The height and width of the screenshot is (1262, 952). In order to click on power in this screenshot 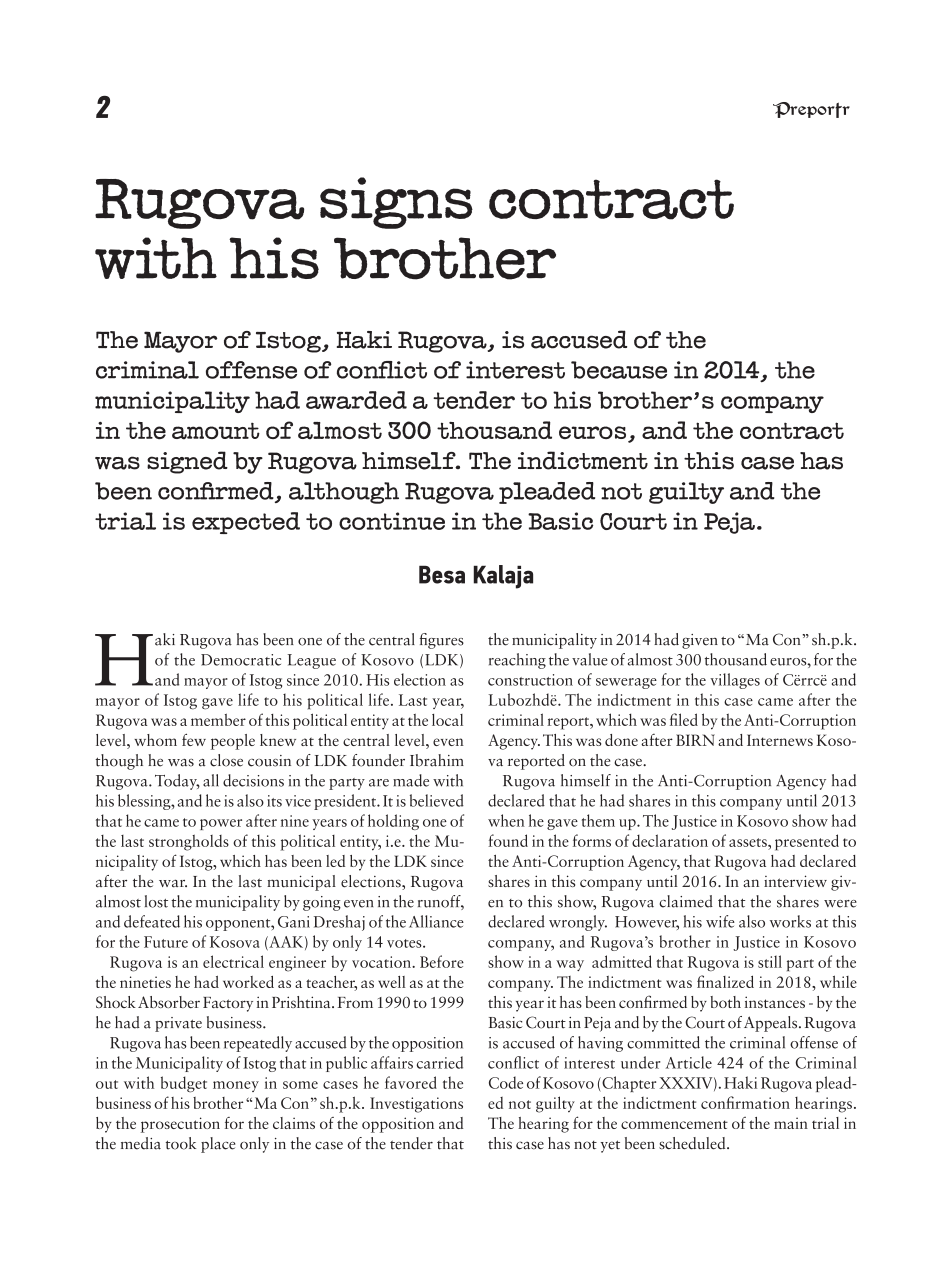, I will do `click(221, 824)`.
